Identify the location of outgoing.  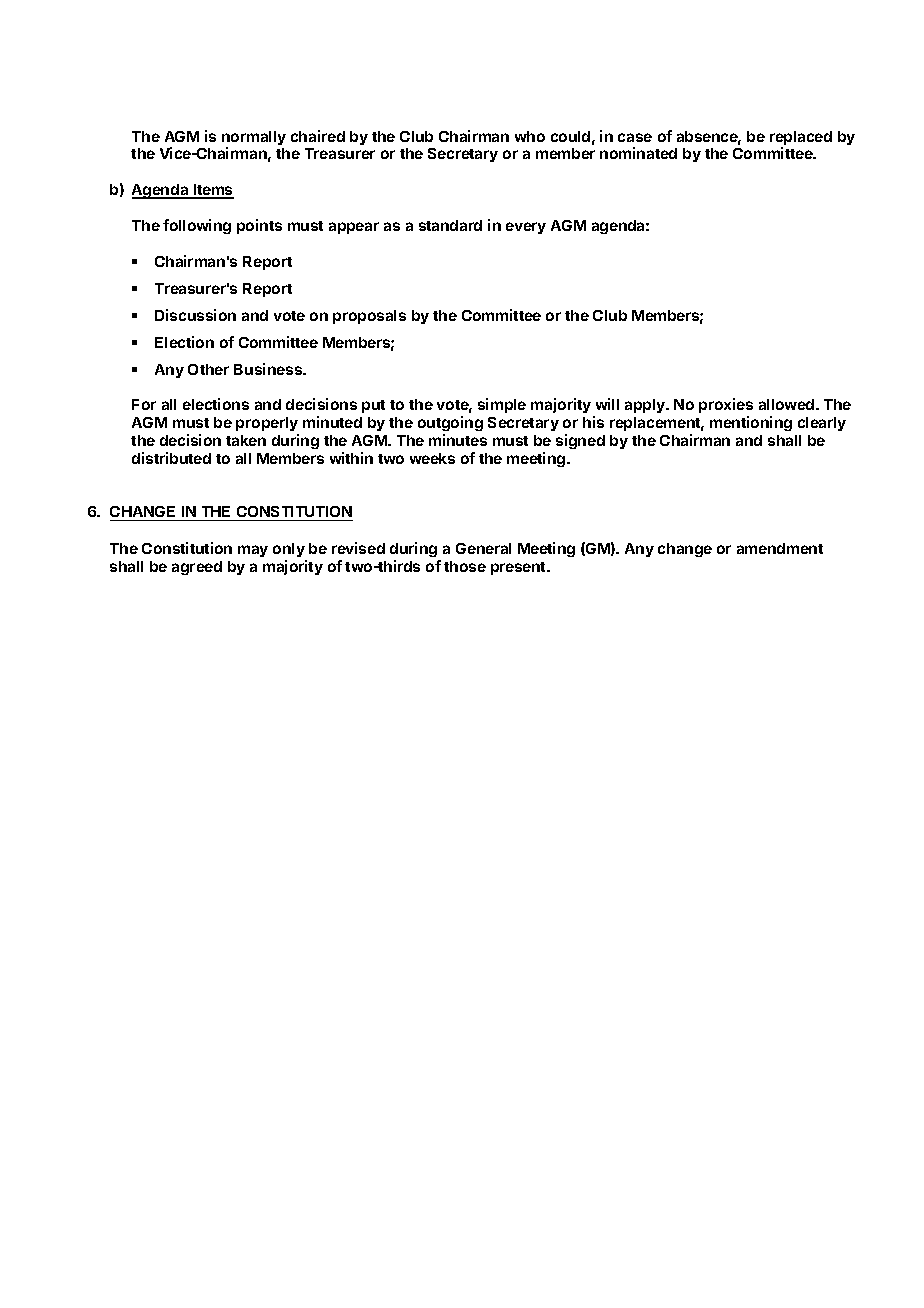
(450, 423).
